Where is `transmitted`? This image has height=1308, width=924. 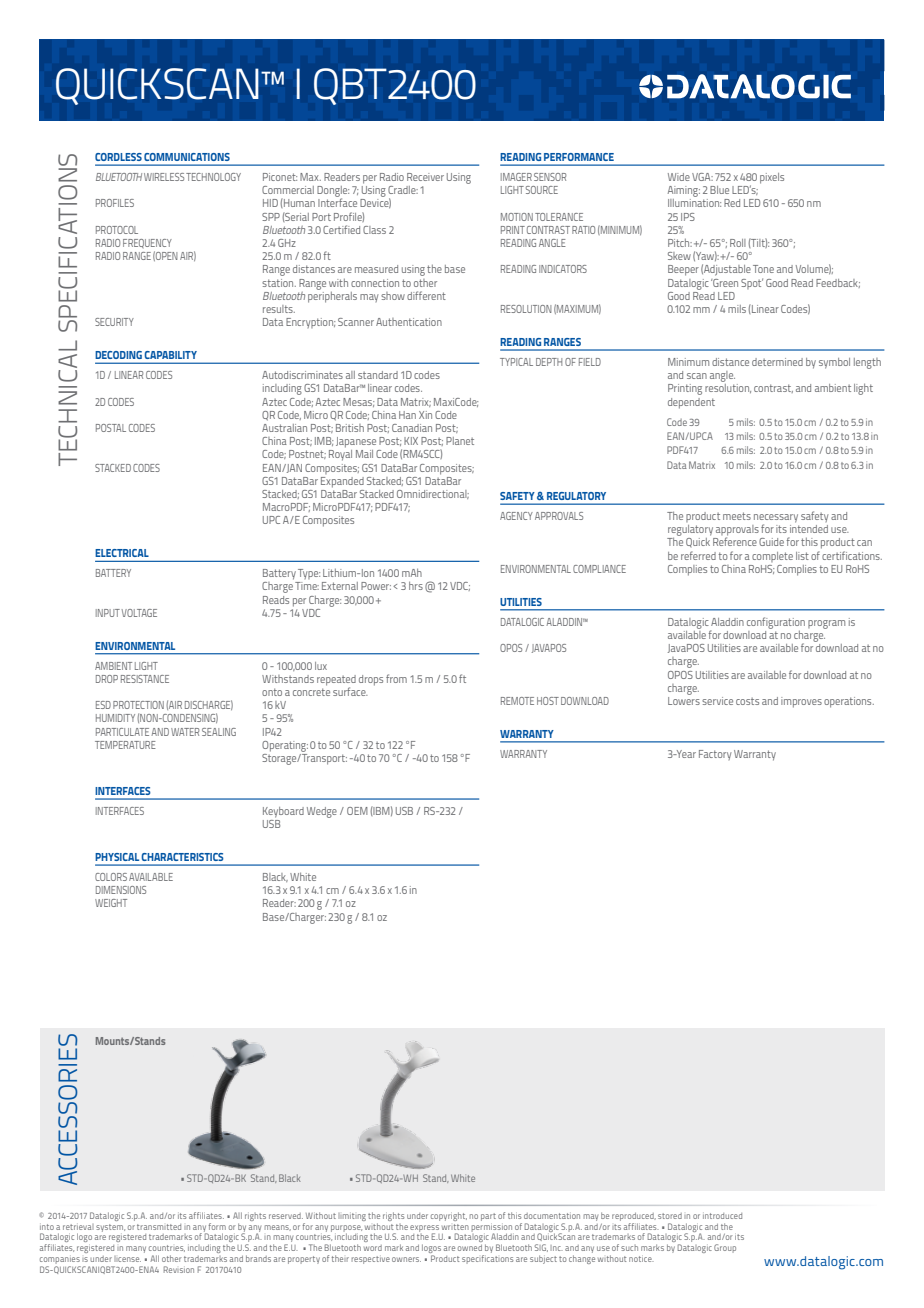
transmitted is located at coordinates (159, 1227).
